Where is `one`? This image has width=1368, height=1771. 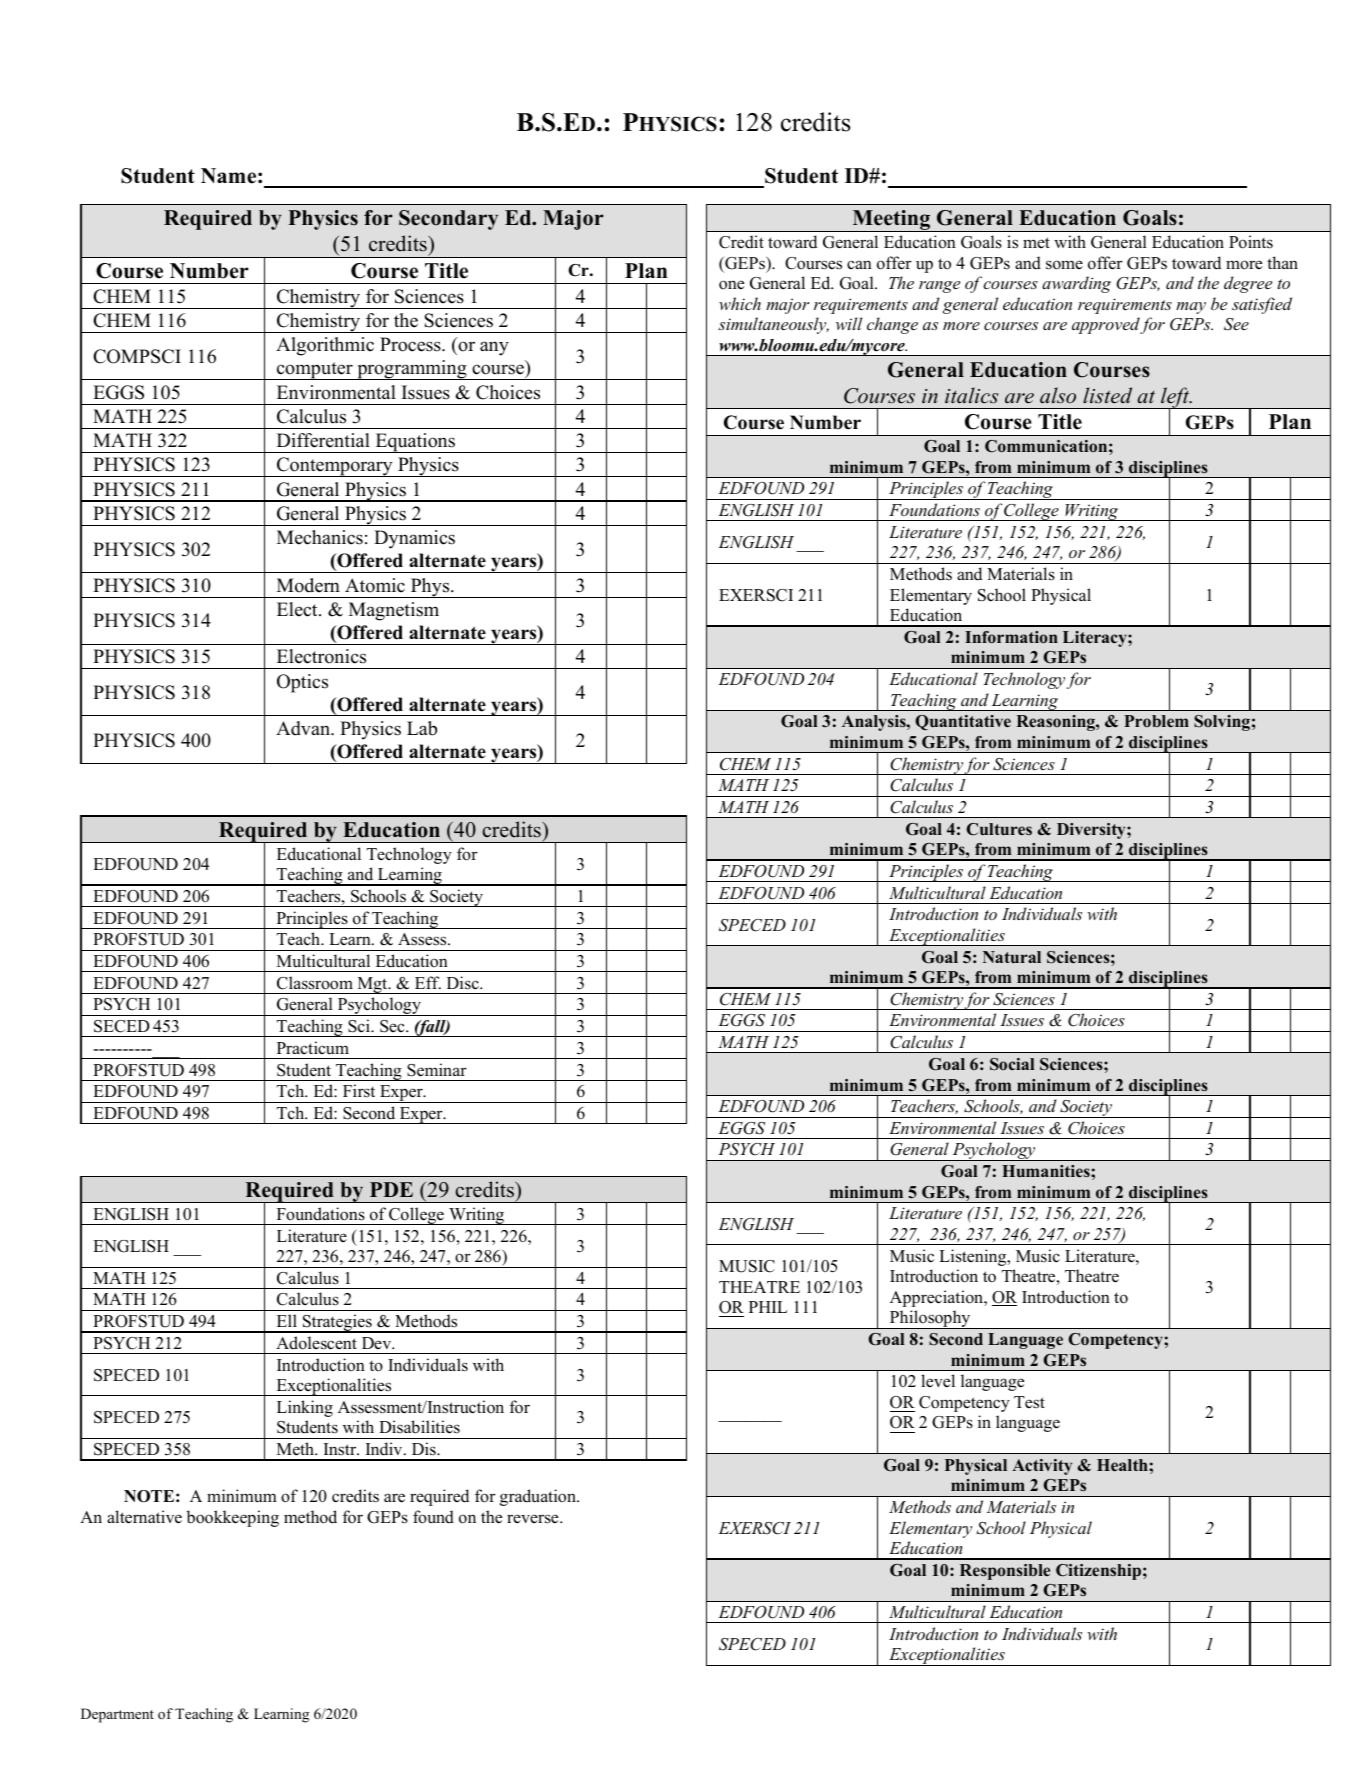 one is located at coordinates (731, 285).
